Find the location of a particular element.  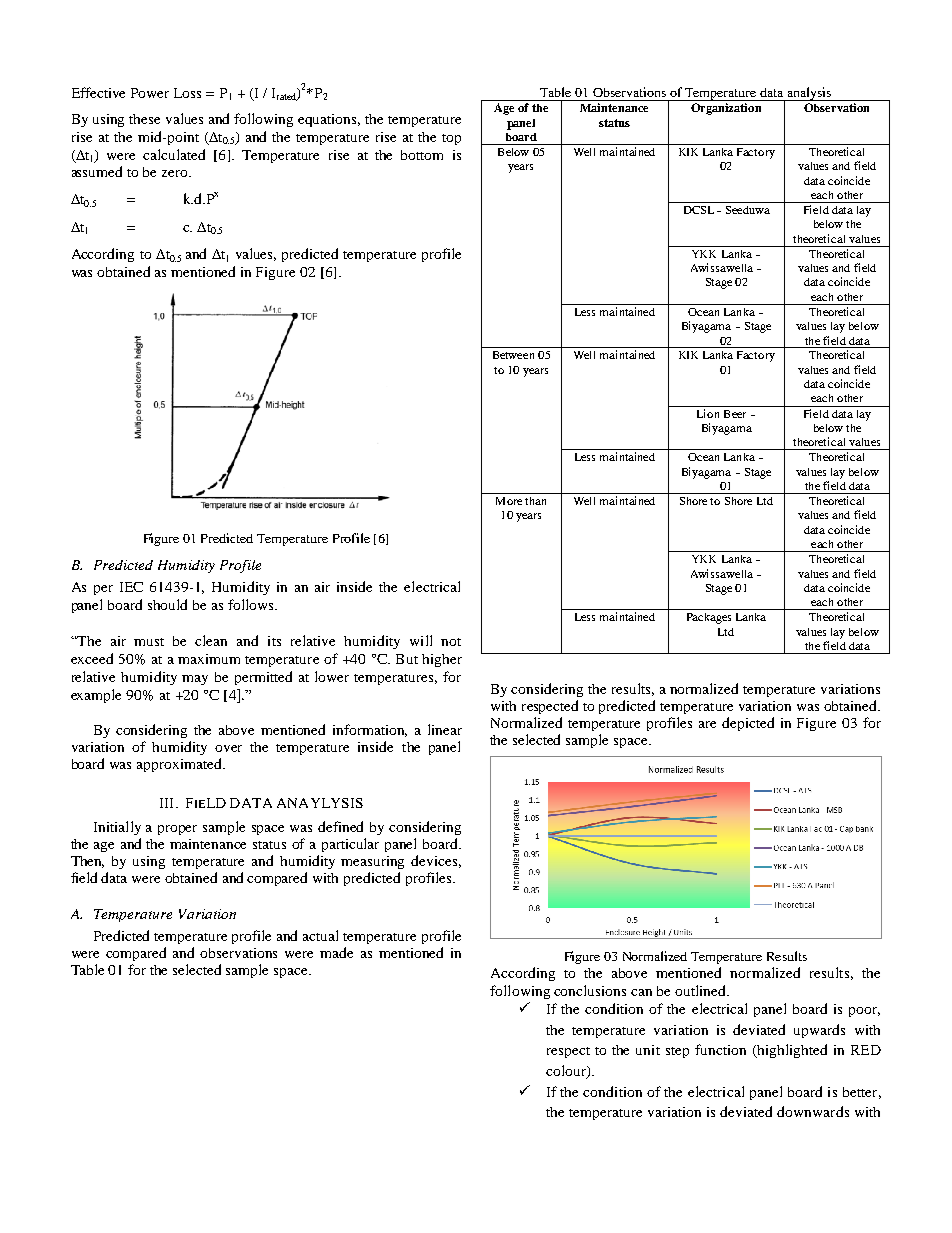

colour is located at coordinates (567, 1072).
